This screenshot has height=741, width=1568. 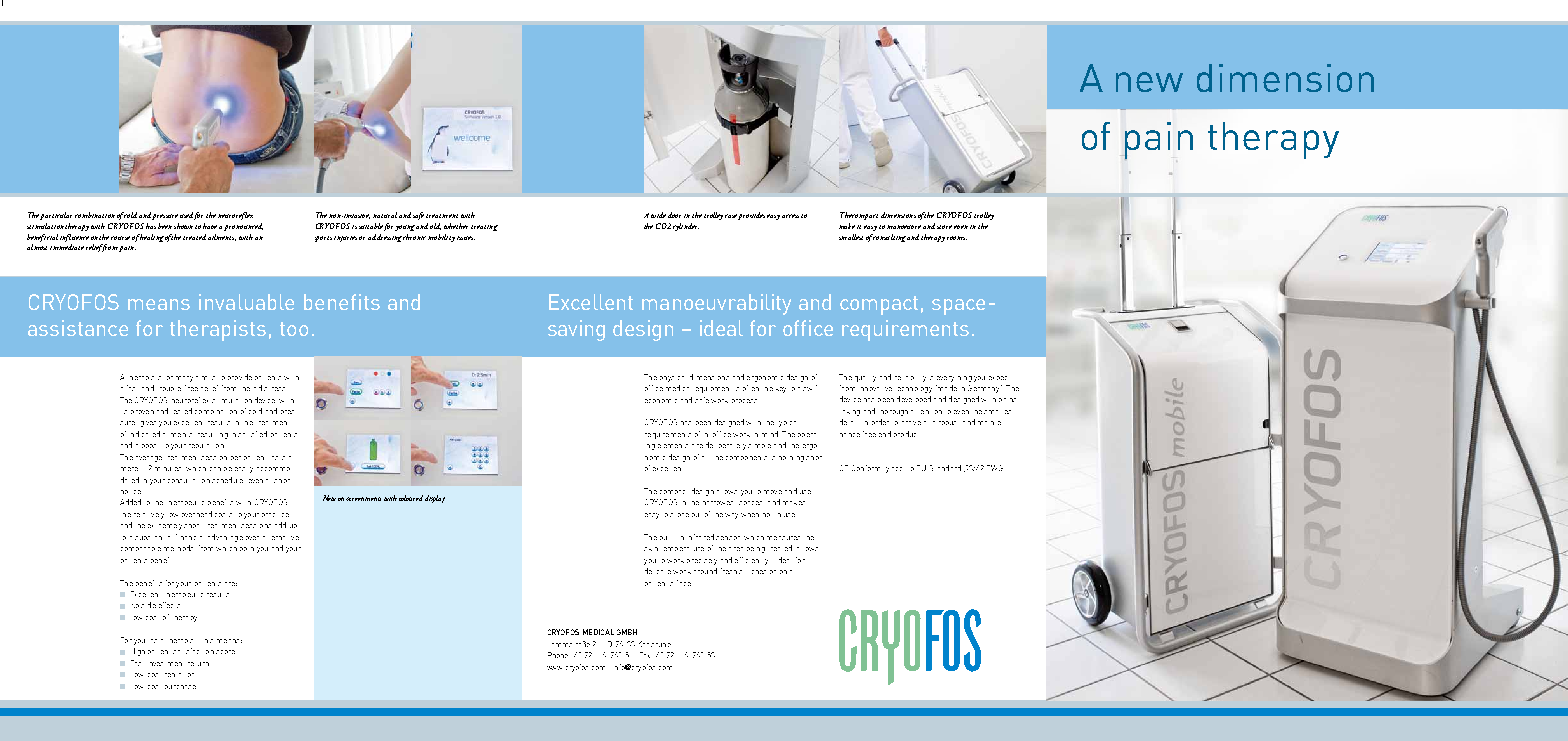 I want to click on end, so click(x=885, y=434).
